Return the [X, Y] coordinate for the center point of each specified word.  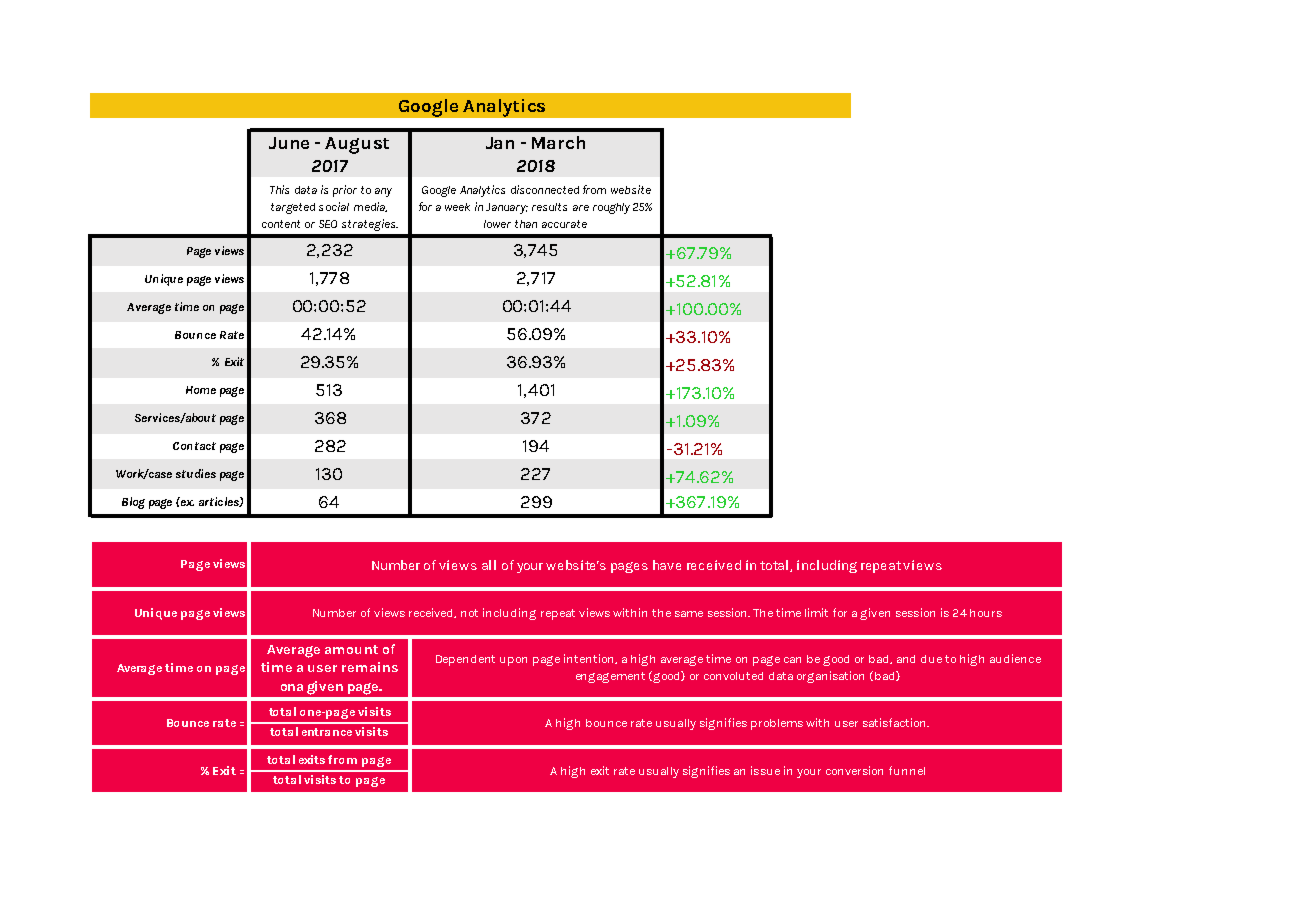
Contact [194, 446]
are [581, 208]
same [689, 614]
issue [765, 770]
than [526, 224]
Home [201, 390]
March [558, 142]
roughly [611, 208]
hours [986, 613]
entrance [327, 732]
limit [816, 612]
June [289, 143]
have [667, 565]
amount [351, 649]
